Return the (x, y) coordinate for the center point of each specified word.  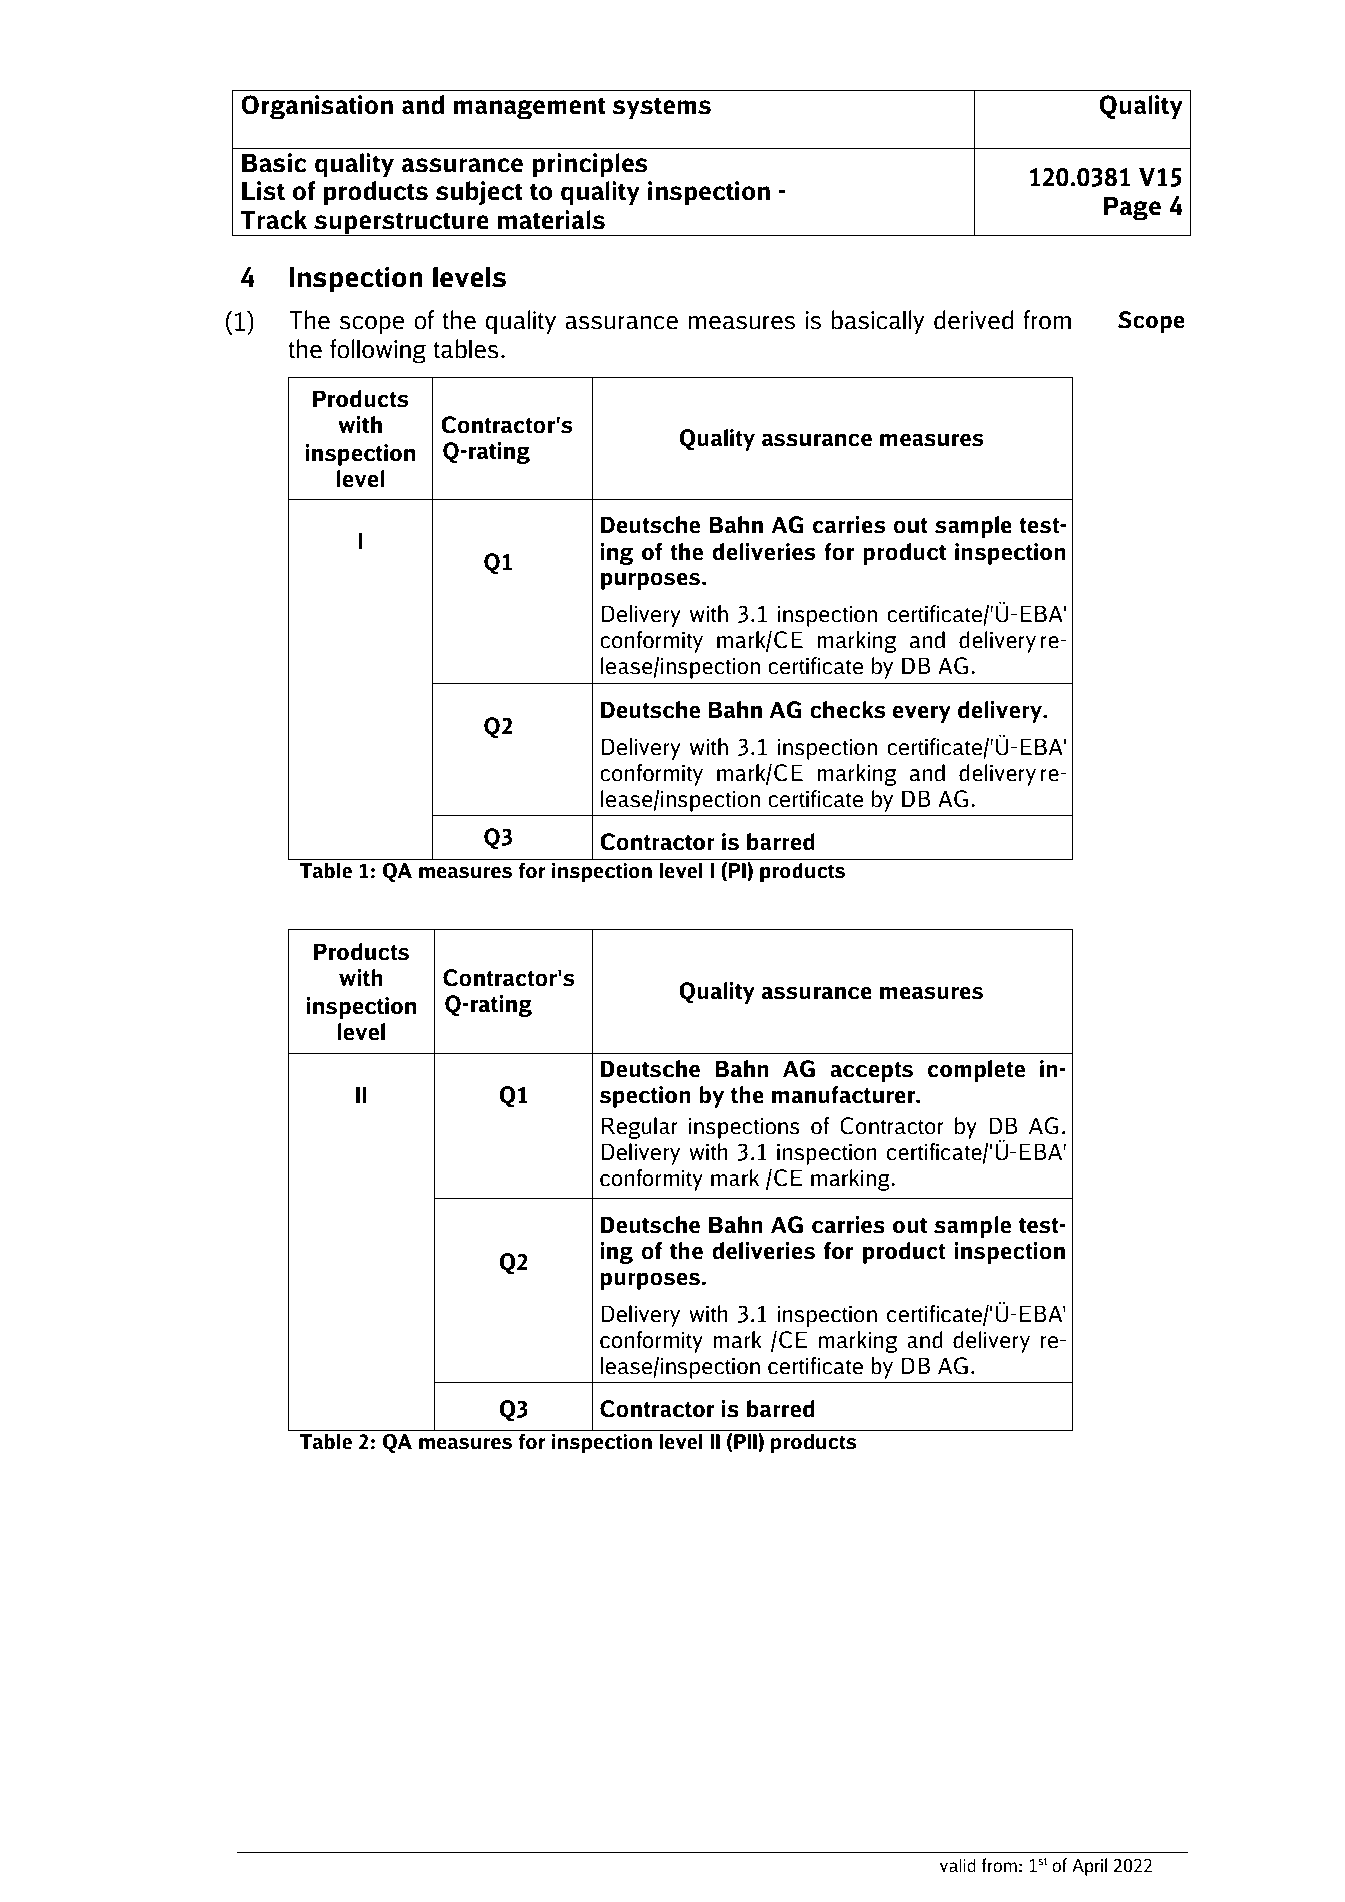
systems (661, 108)
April (1089, 1867)
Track (274, 220)
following (378, 351)
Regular (640, 1128)
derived (973, 320)
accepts (871, 1072)
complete (976, 1071)
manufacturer (844, 1095)
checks (847, 710)
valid (958, 1865)
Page (1132, 209)
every (922, 714)
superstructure (401, 224)
